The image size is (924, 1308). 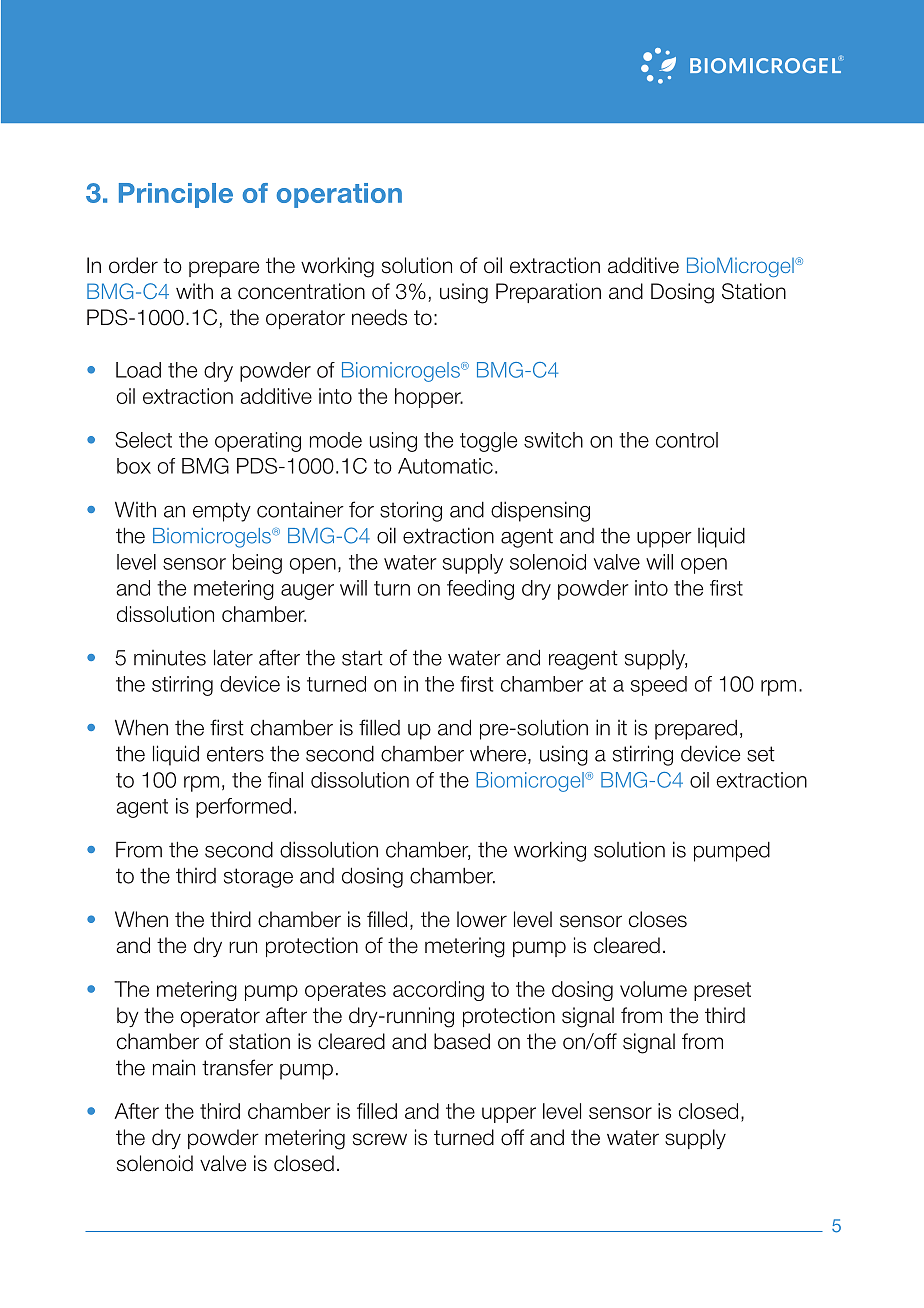 I want to click on volume, so click(x=653, y=989).
